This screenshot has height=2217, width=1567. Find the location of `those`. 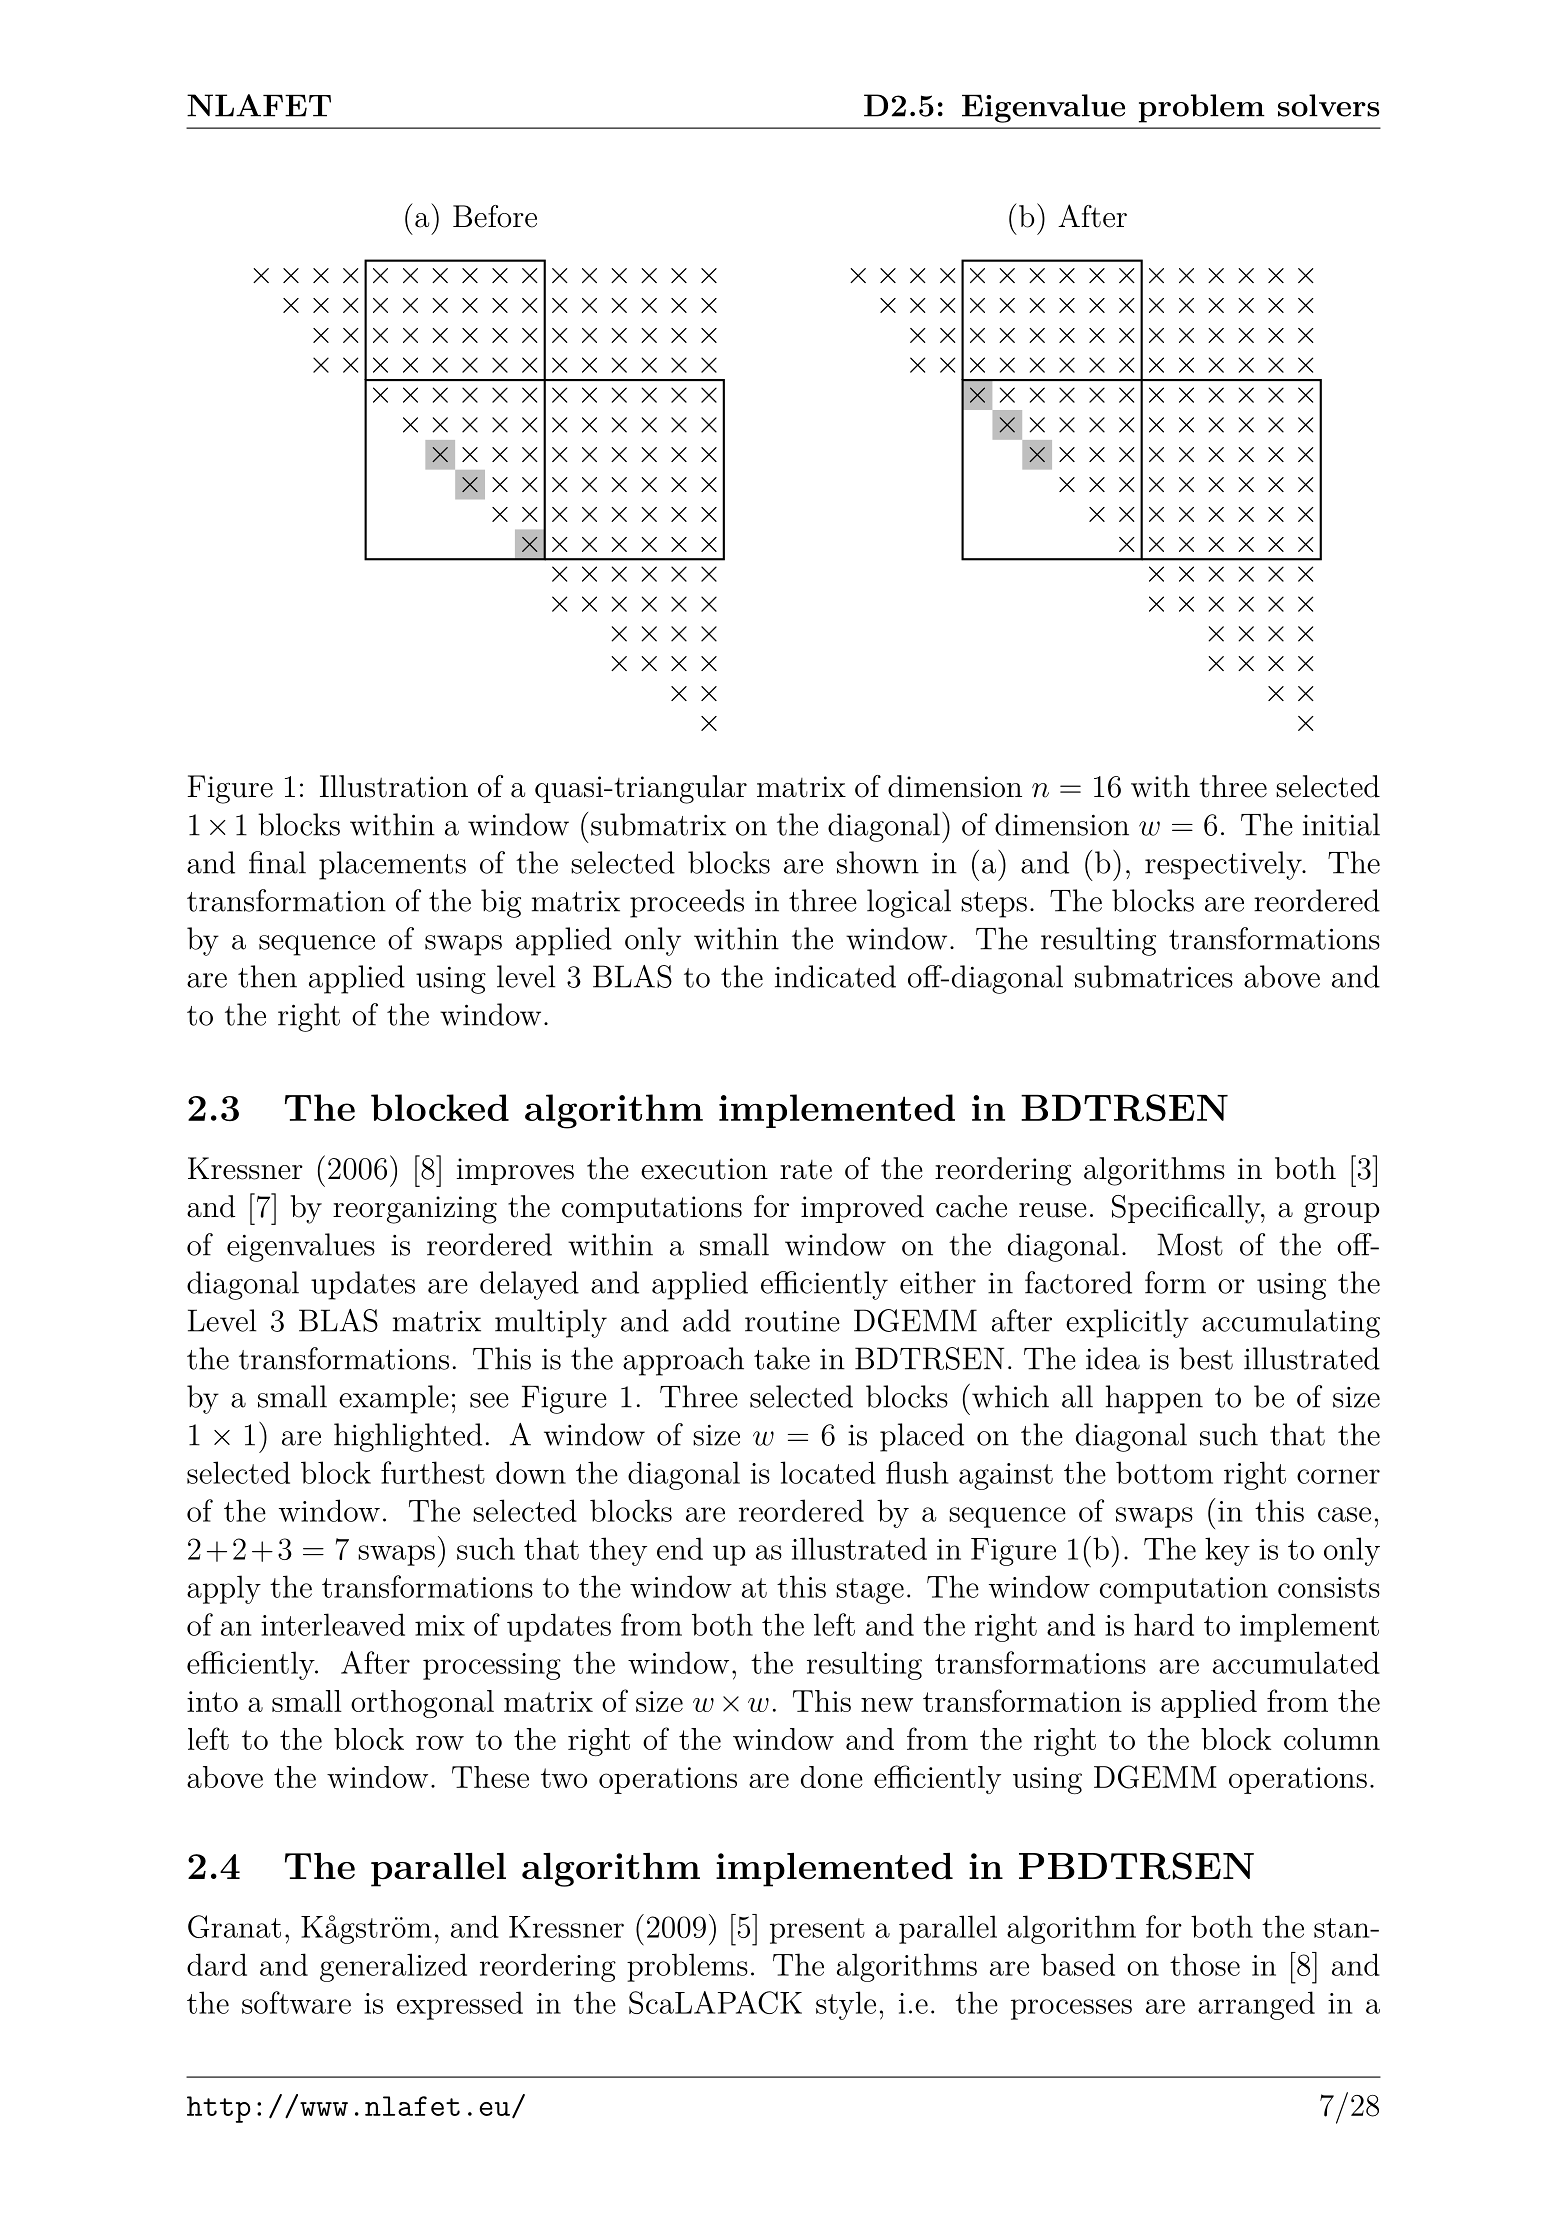

those is located at coordinates (1205, 1964).
